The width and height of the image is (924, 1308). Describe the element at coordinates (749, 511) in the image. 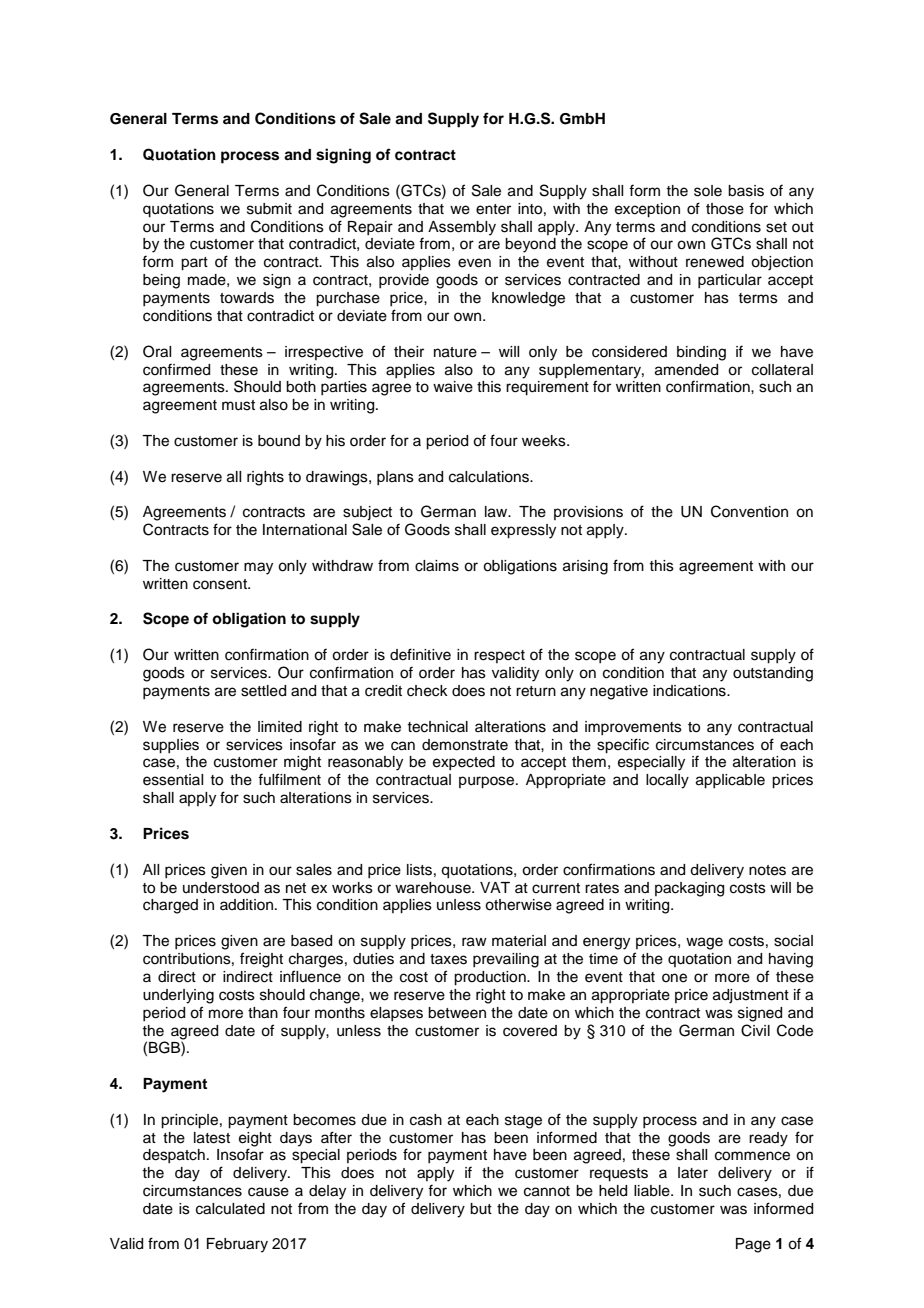

I see `Convention` at that location.
